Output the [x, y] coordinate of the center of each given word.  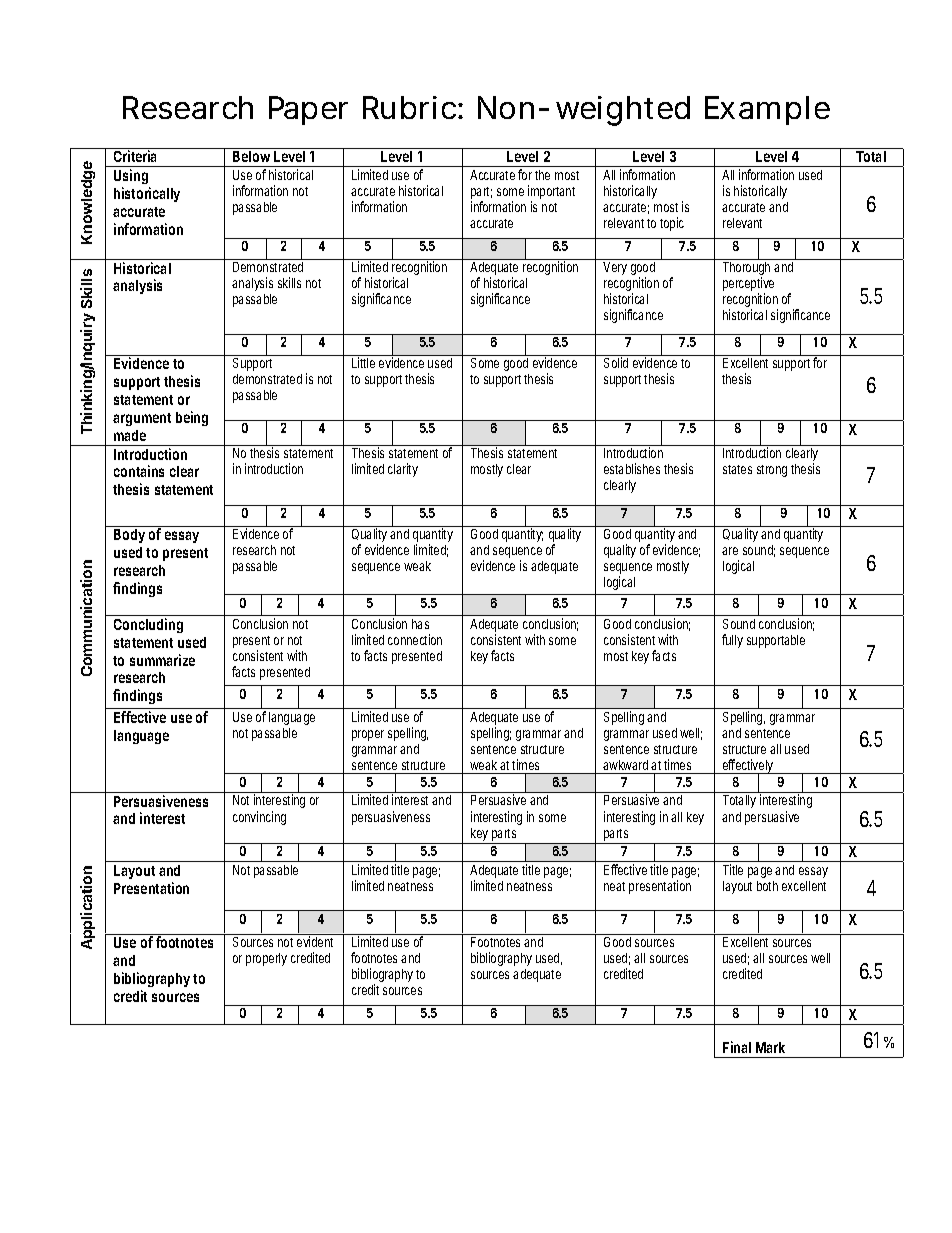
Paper [308, 110]
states [737, 469]
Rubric [411, 107]
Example [767, 110]
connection [415, 639]
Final [737, 1047]
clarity [403, 470]
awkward [627, 765]
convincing [259, 818]
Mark [770, 1047]
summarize [162, 660]
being [192, 418]
